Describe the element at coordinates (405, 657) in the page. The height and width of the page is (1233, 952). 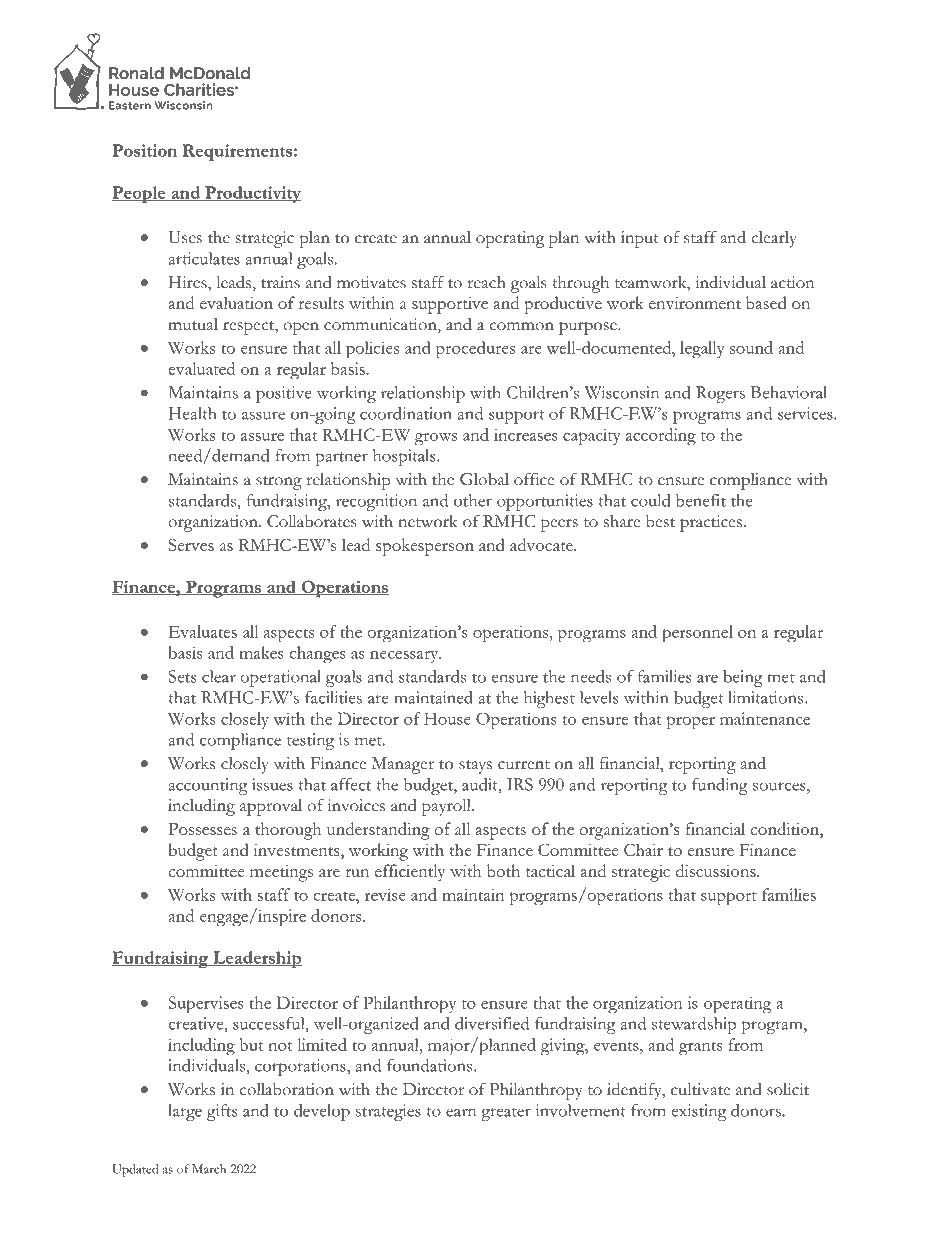
I see `necessary` at that location.
